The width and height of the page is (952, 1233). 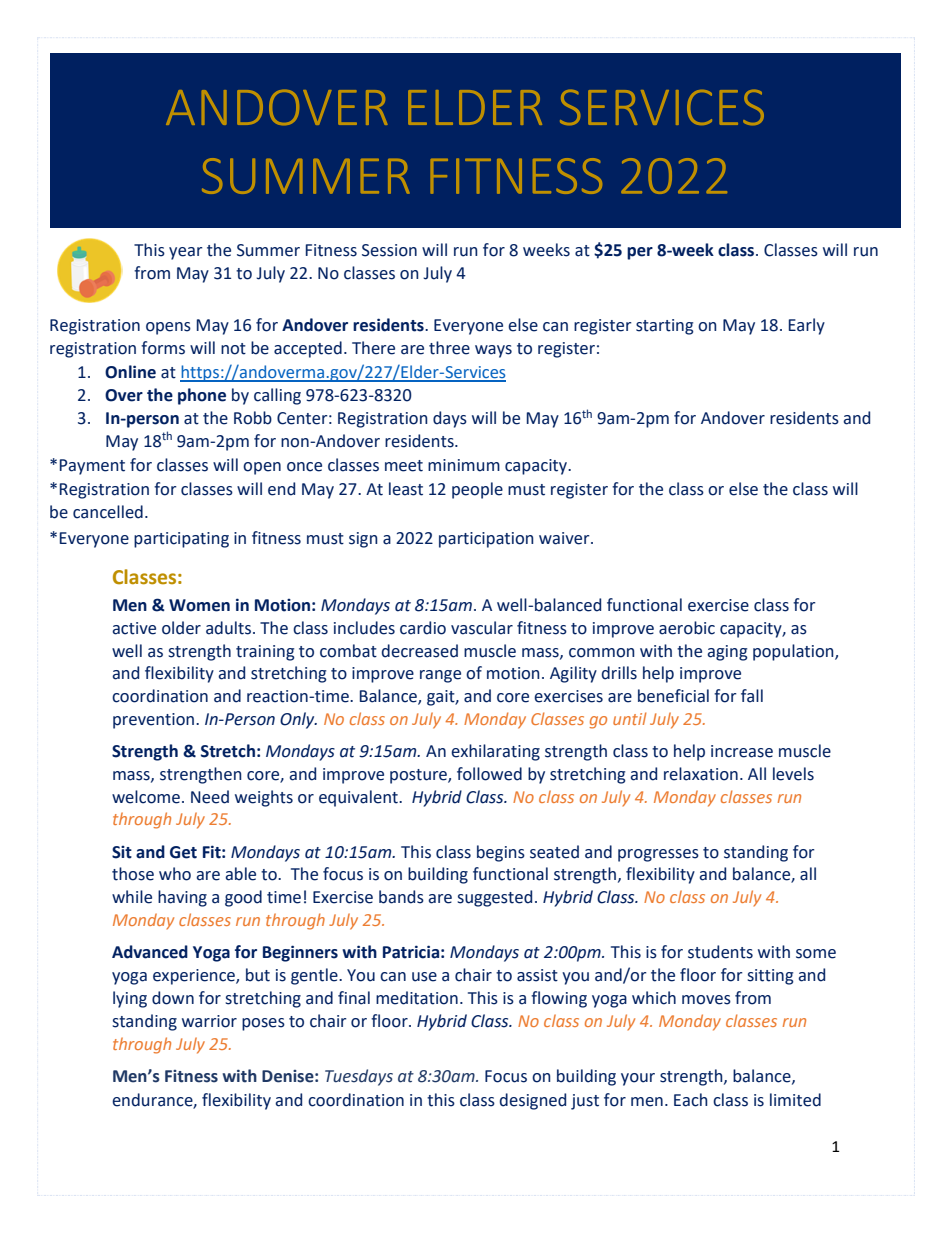 I want to click on waiver, so click(x=565, y=538).
